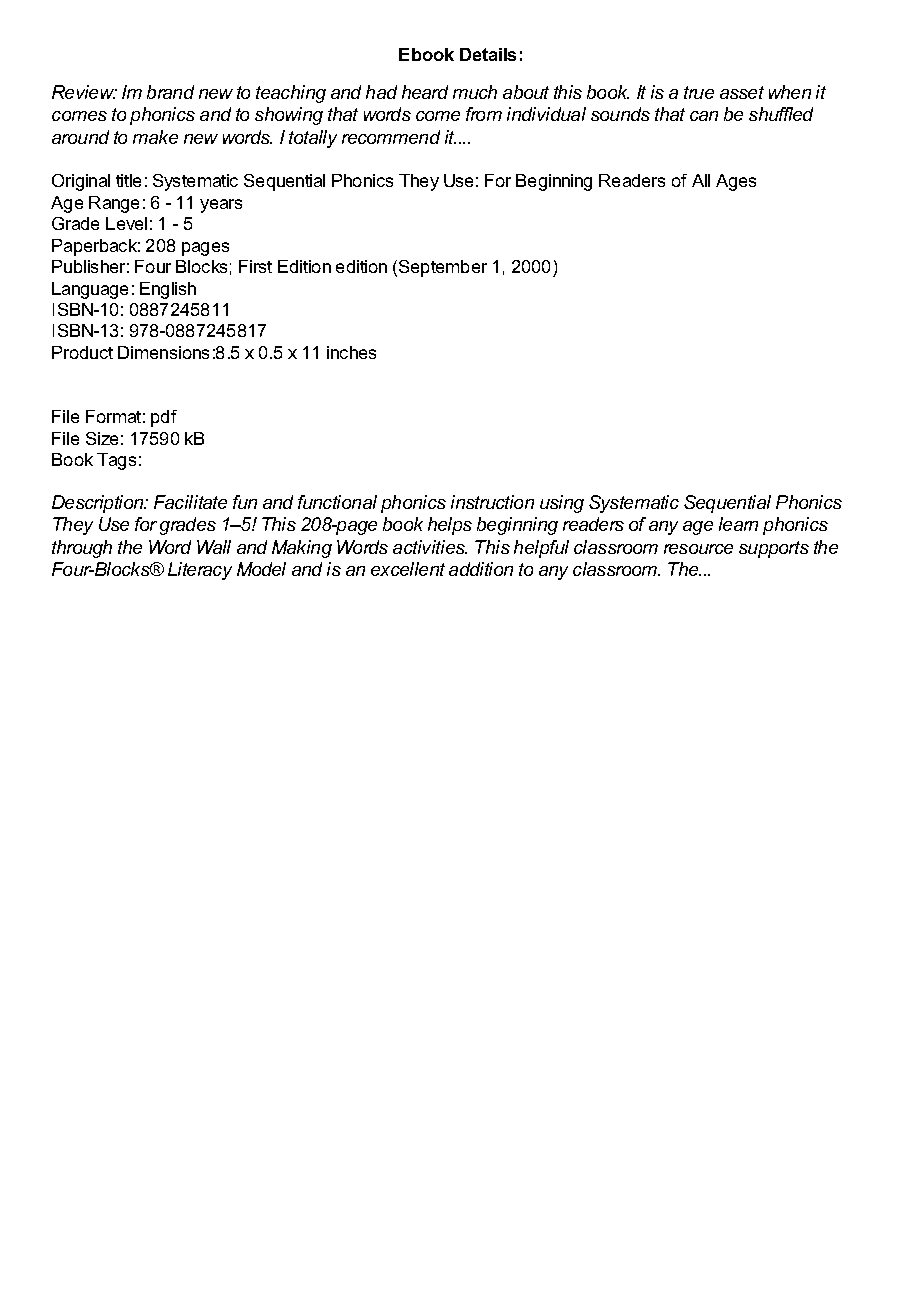 The height and width of the screenshot is (1308, 924). Describe the element at coordinates (214, 547) in the screenshot. I see `Wall` at that location.
